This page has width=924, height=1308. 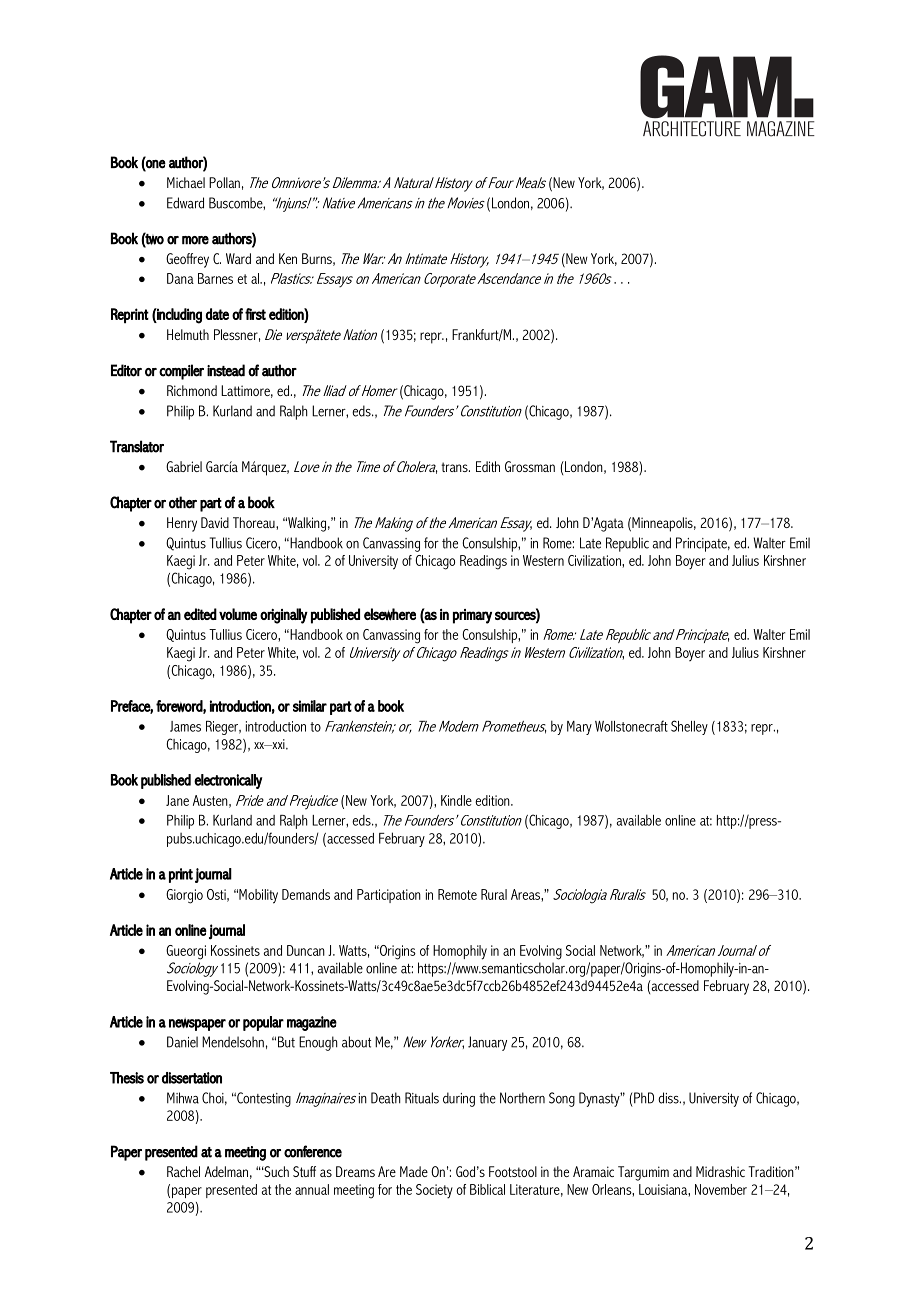 I want to click on Remote, so click(x=457, y=894).
